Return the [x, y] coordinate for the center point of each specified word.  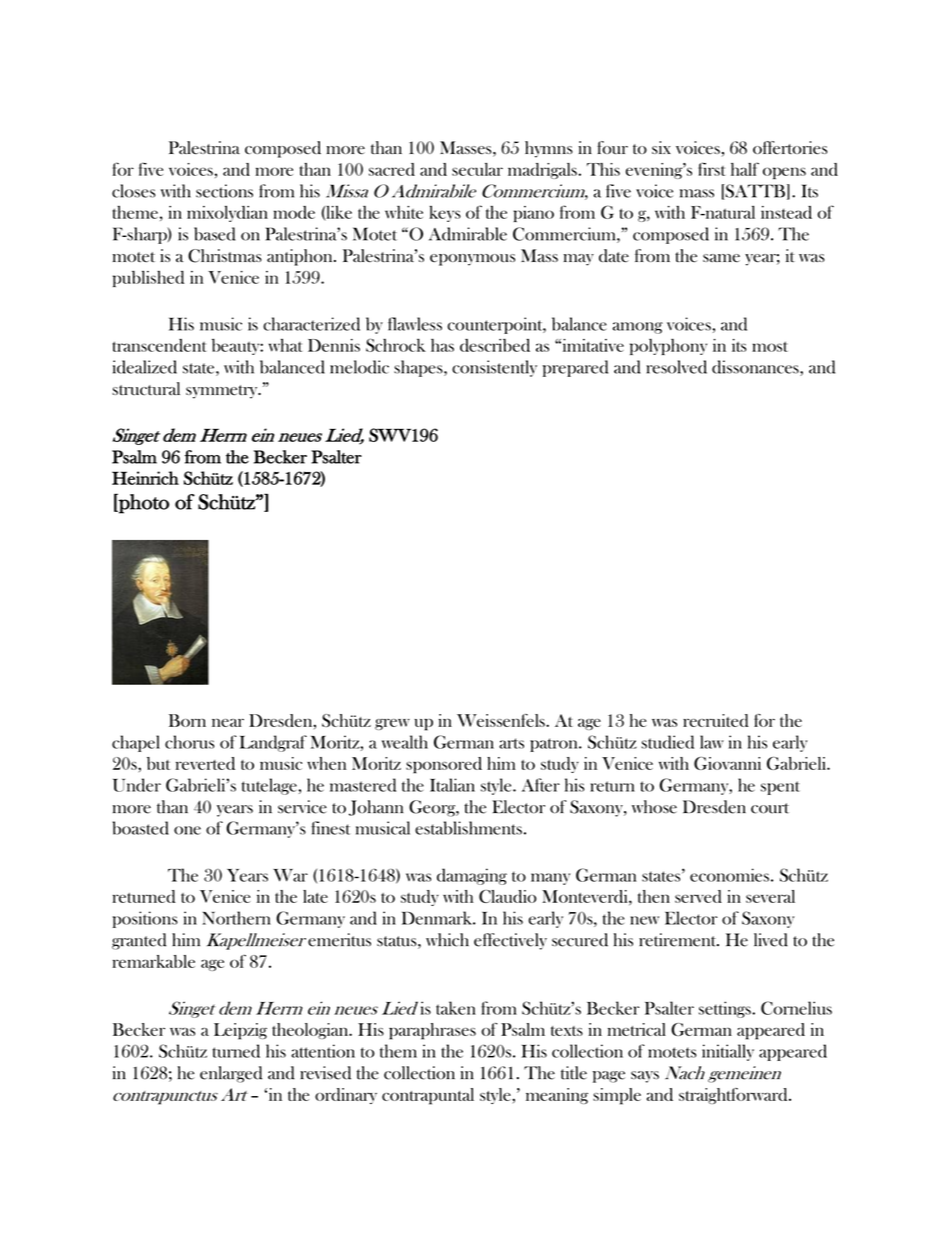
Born [187, 720]
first [711, 169]
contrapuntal [428, 1096]
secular [477, 169]
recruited [716, 720]
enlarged [231, 1074]
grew [392, 724]
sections [224, 191]
